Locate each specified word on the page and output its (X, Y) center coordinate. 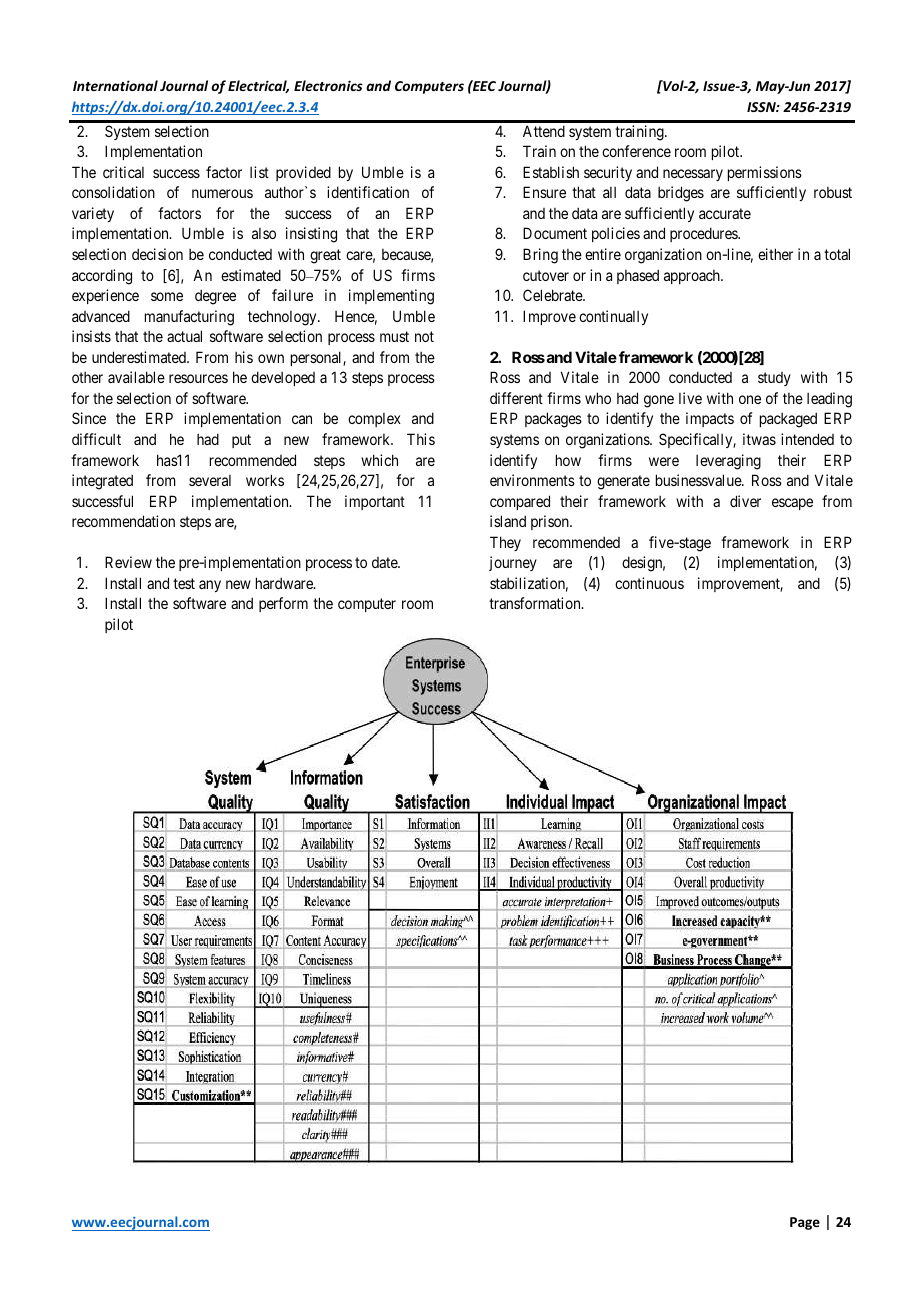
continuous (649, 583)
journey (513, 563)
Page (805, 1223)
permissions (765, 173)
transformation (536, 603)
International (115, 85)
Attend (544, 131)
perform (283, 604)
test (184, 583)
